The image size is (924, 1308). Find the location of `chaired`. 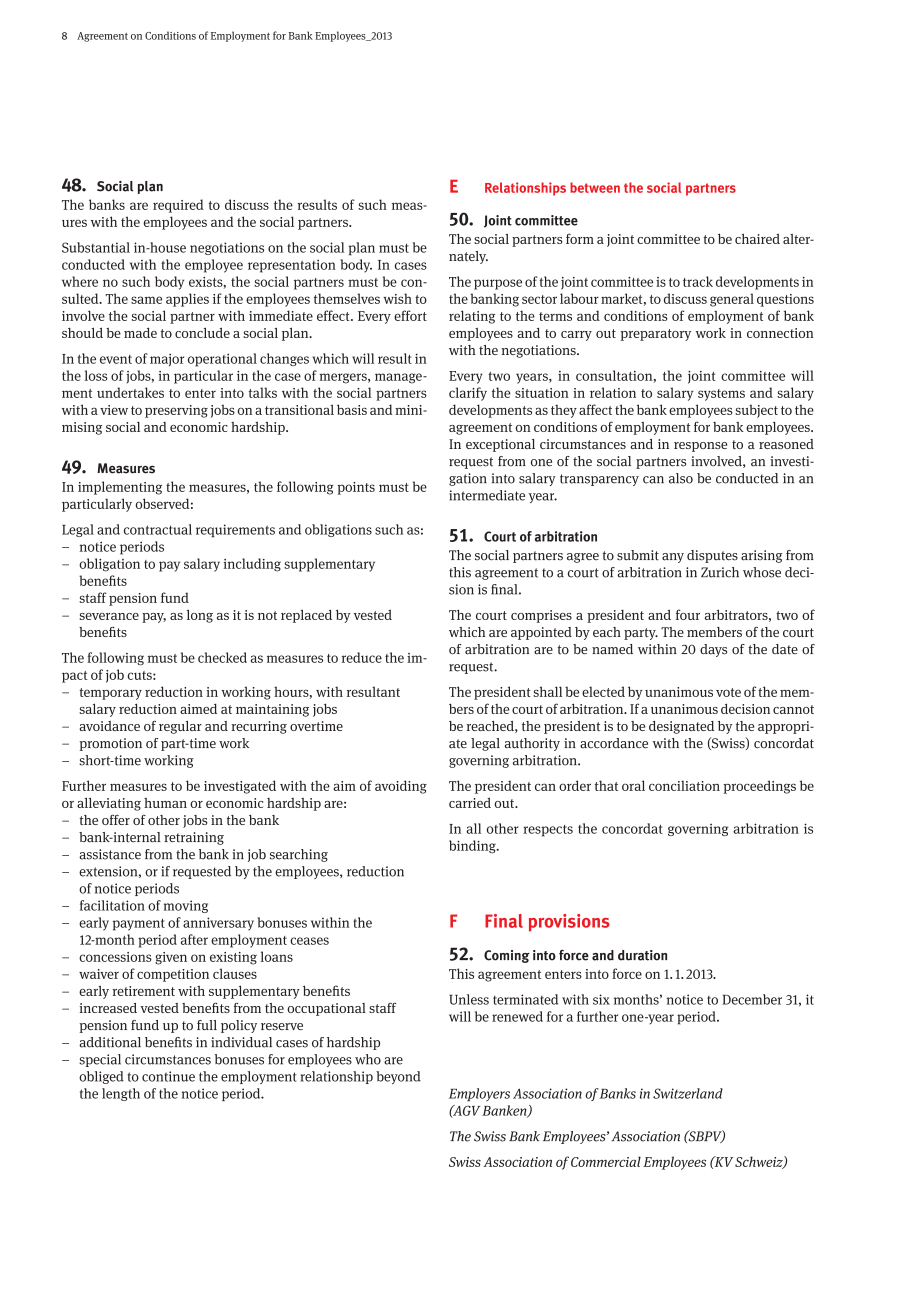

chaired is located at coordinates (757, 239).
